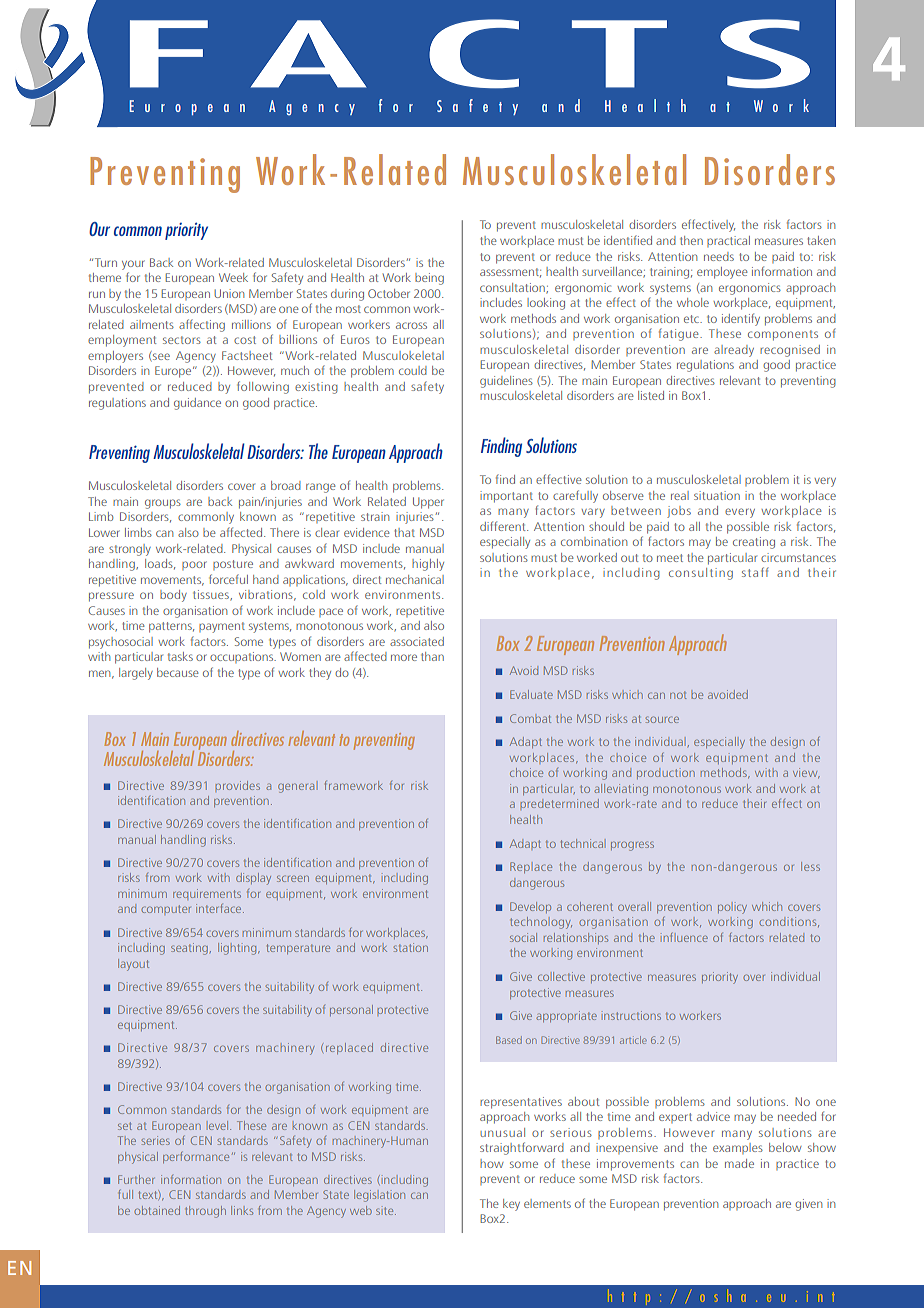 This screenshot has width=924, height=1308. Describe the element at coordinates (559, 804) in the screenshot. I see `predetermined` at that location.
